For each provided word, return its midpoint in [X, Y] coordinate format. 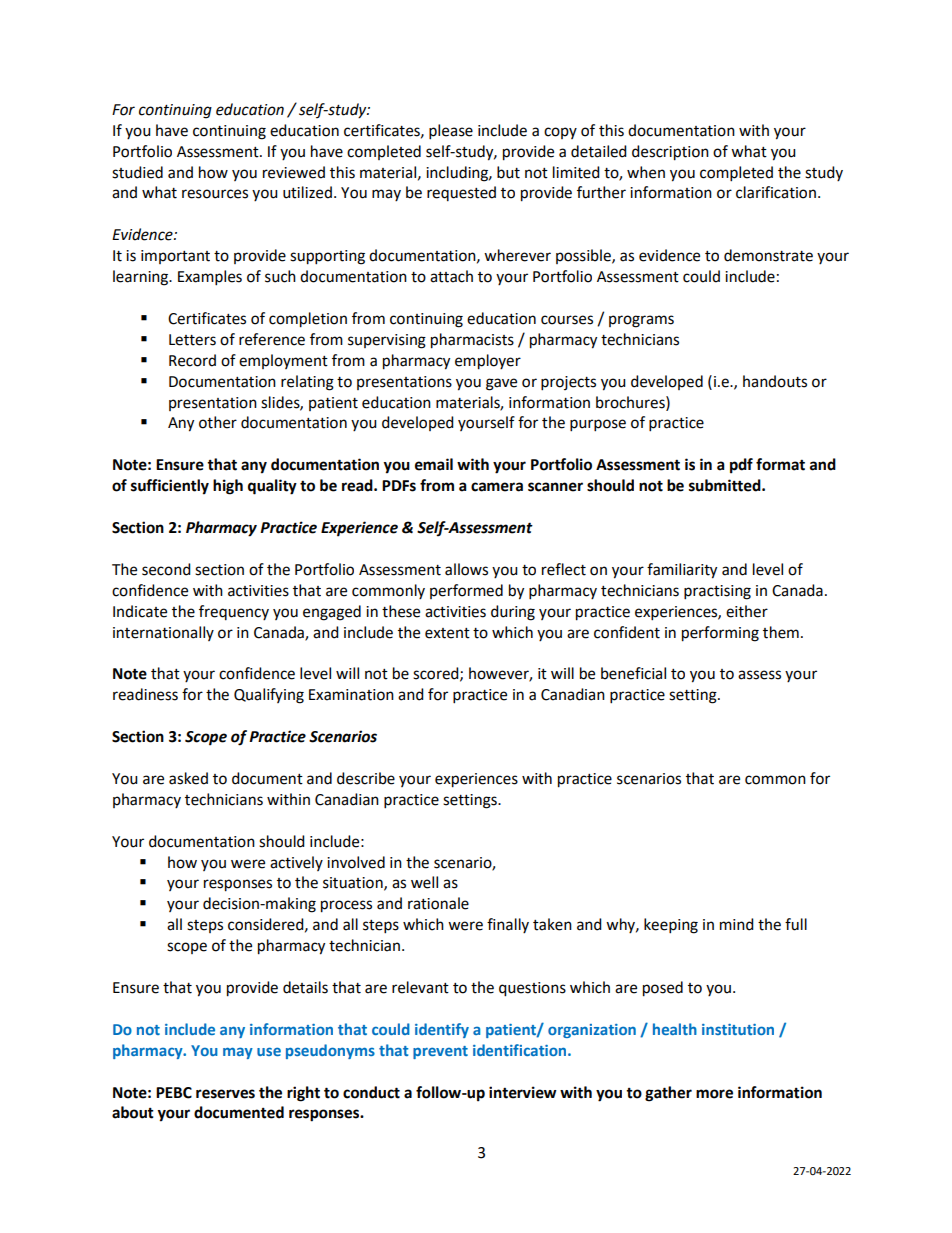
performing [720, 634]
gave [501, 384]
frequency [234, 612]
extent [447, 633]
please [451, 132]
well [424, 882]
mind [737, 924]
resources [215, 194]
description [670, 153]
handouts [775, 381]
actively [296, 863]
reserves [225, 1094]
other [218, 422]
